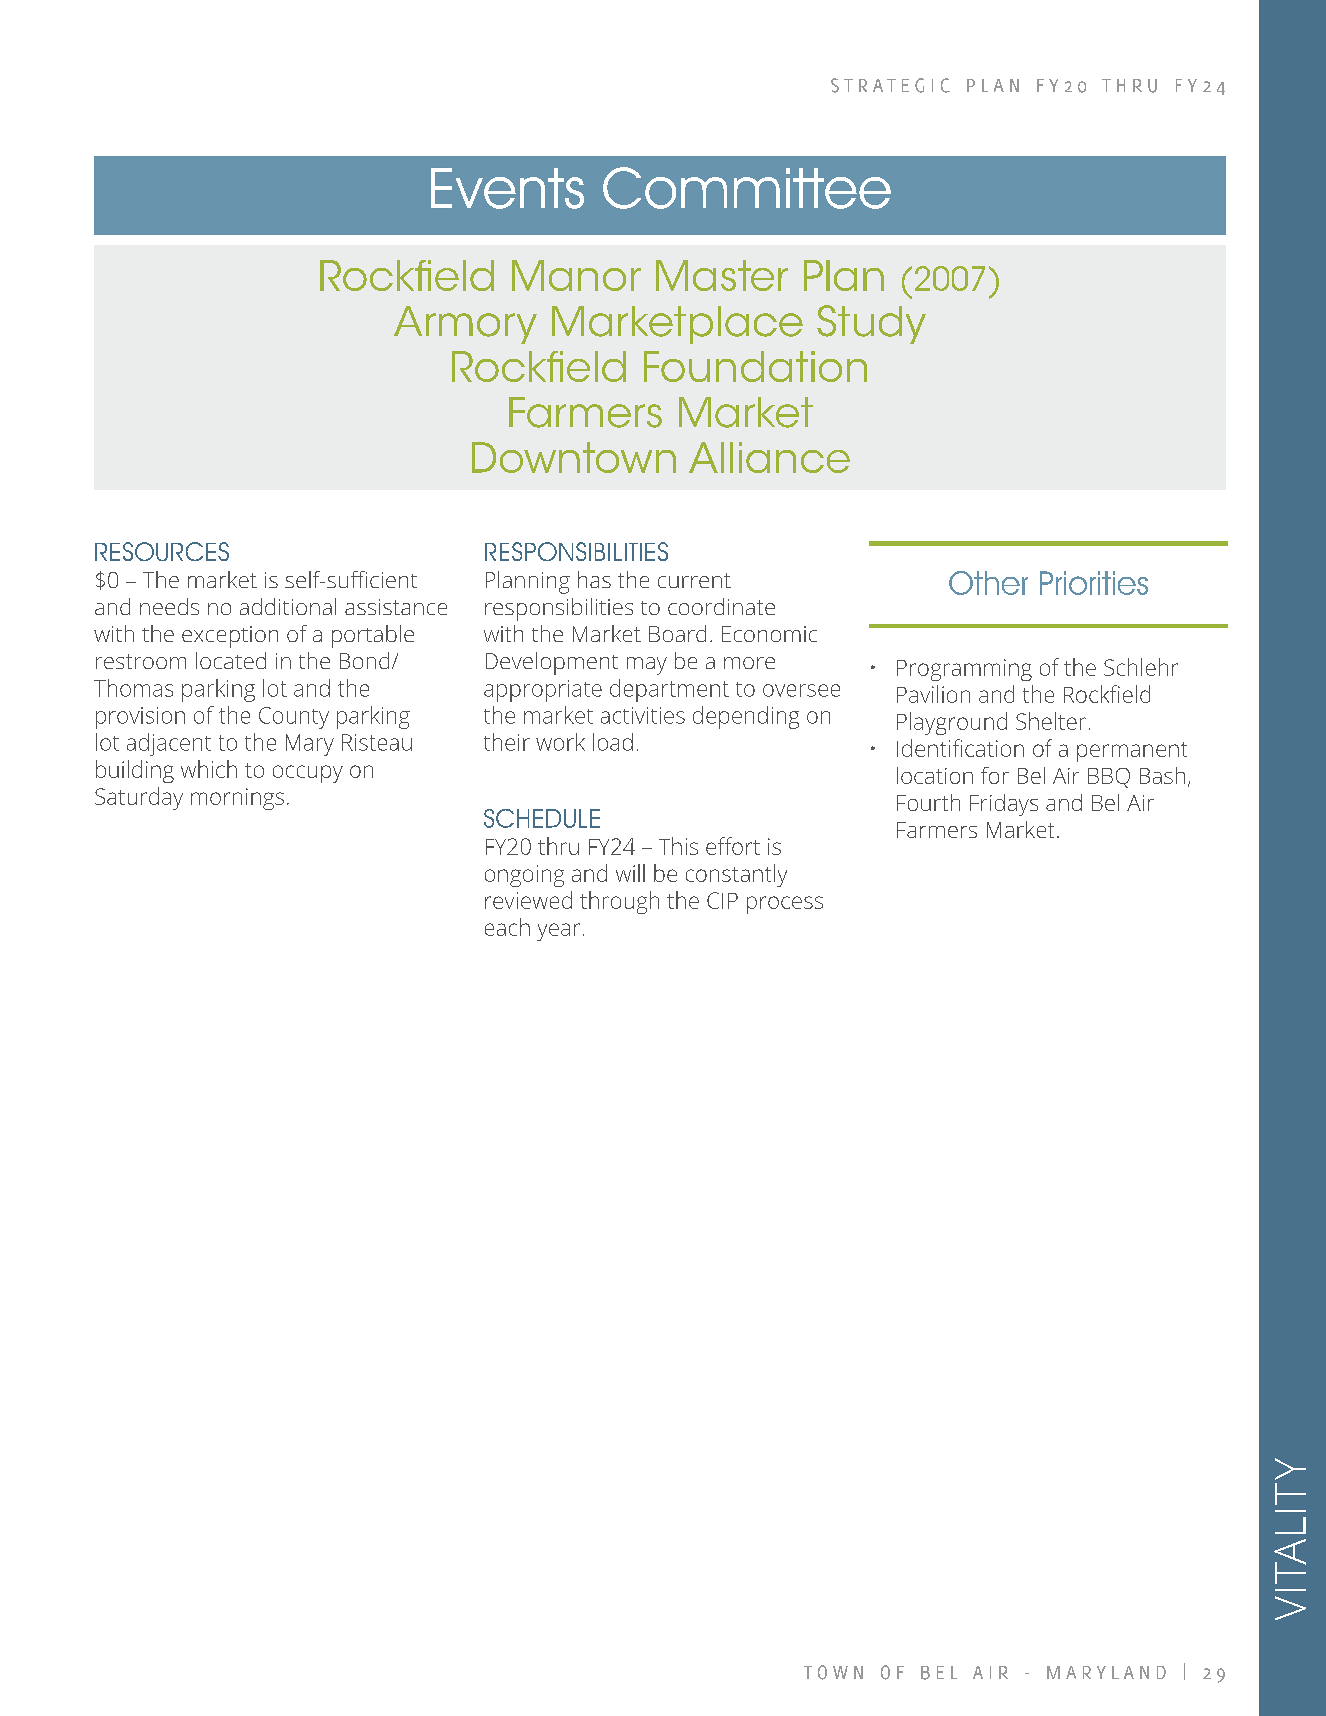  Describe the element at coordinates (507, 927) in the screenshot. I see `each` at that location.
